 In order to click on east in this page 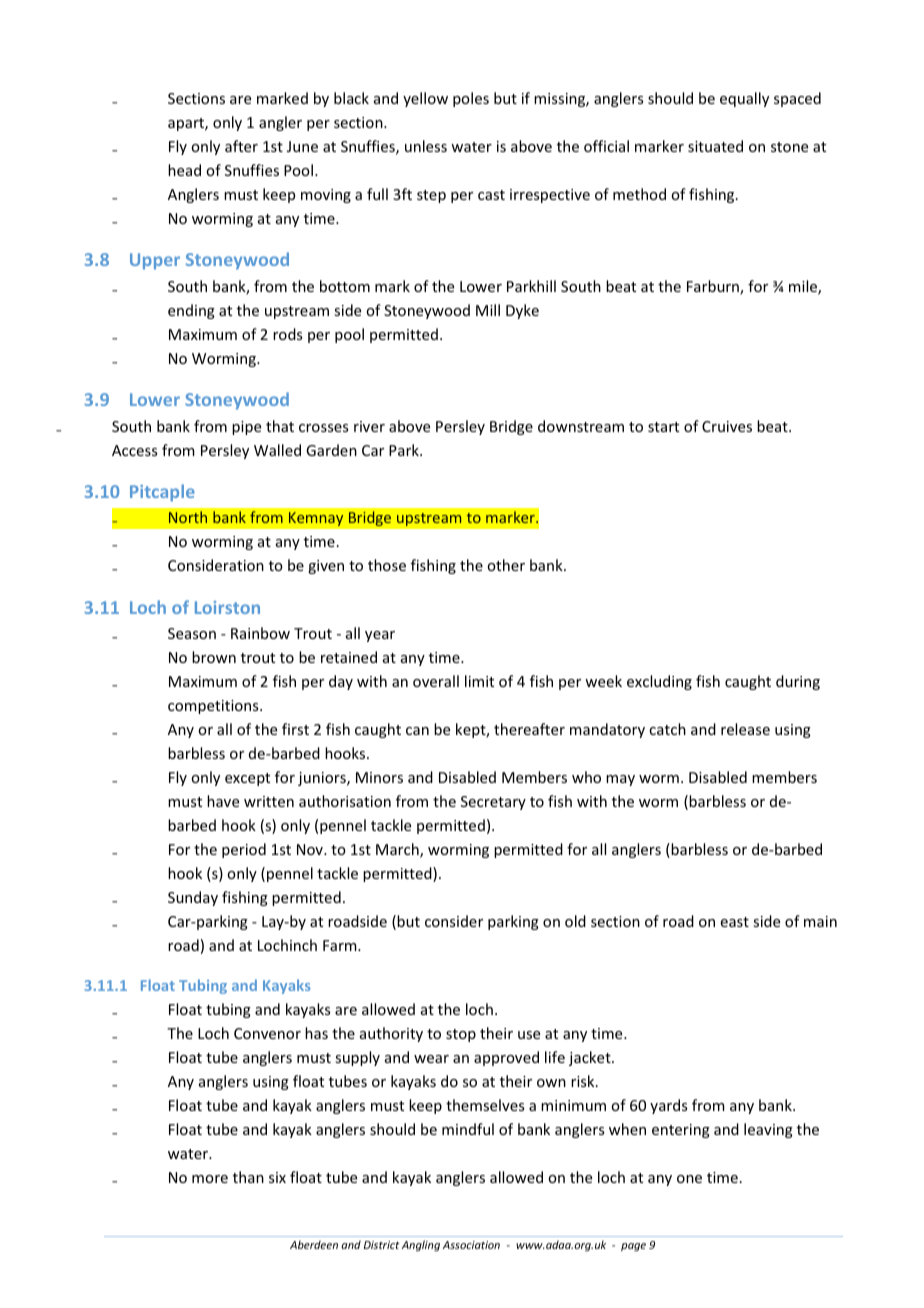, I will do `click(735, 922)`.
